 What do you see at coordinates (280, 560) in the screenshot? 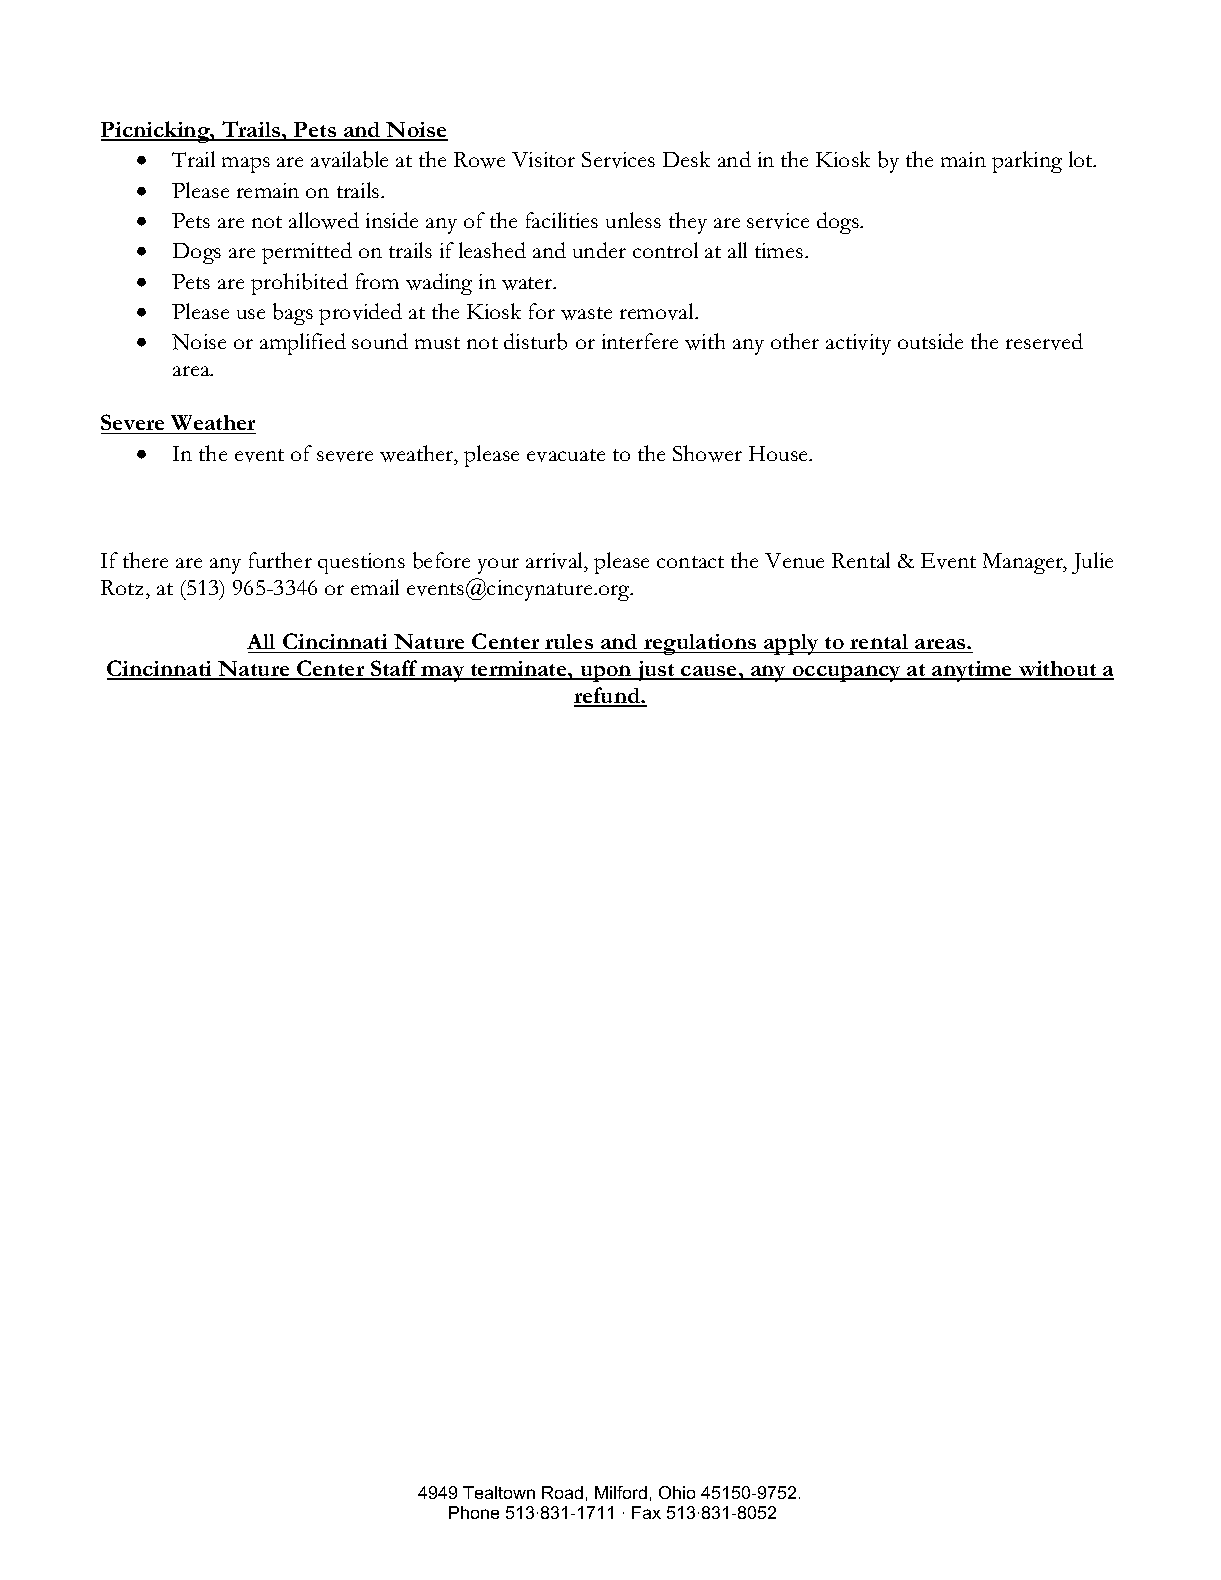
I see `further` at bounding box center [280, 560].
